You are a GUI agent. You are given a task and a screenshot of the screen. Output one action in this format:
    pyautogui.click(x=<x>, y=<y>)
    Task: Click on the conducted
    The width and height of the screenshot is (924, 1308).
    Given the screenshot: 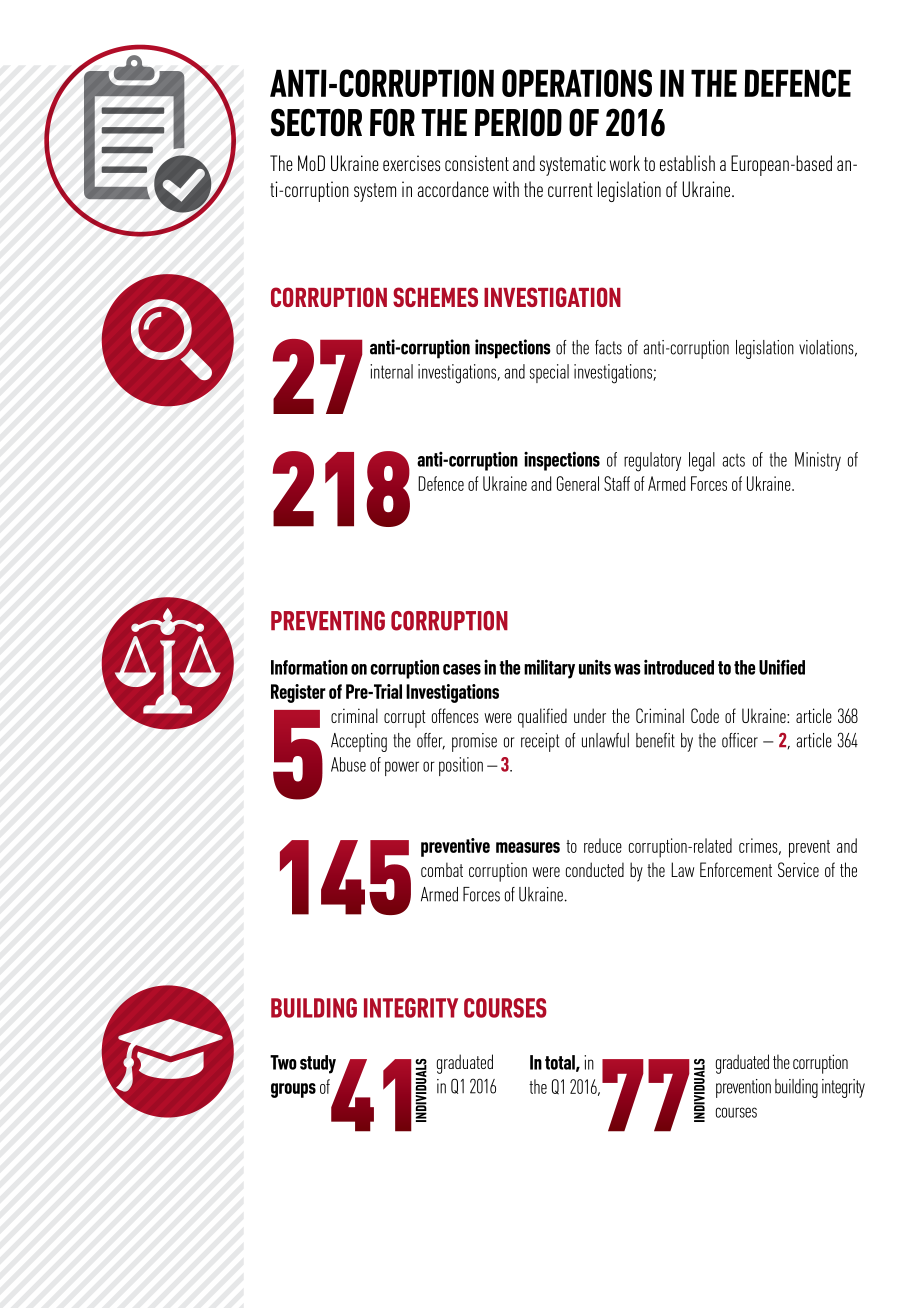 What is the action you would take?
    pyautogui.click(x=595, y=869)
